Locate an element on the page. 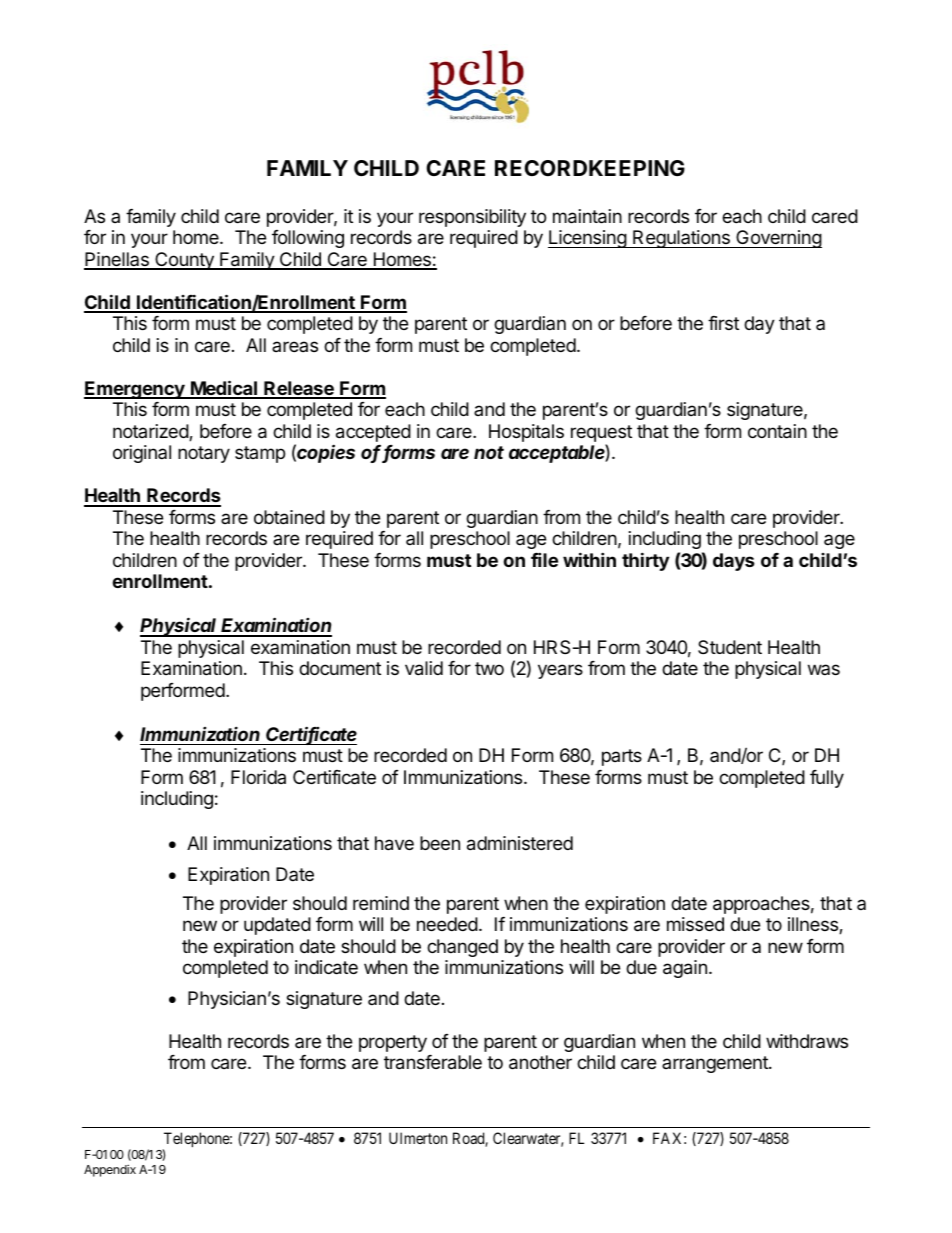 This document has height=1233, width=952. needed is located at coordinates (447, 924).
